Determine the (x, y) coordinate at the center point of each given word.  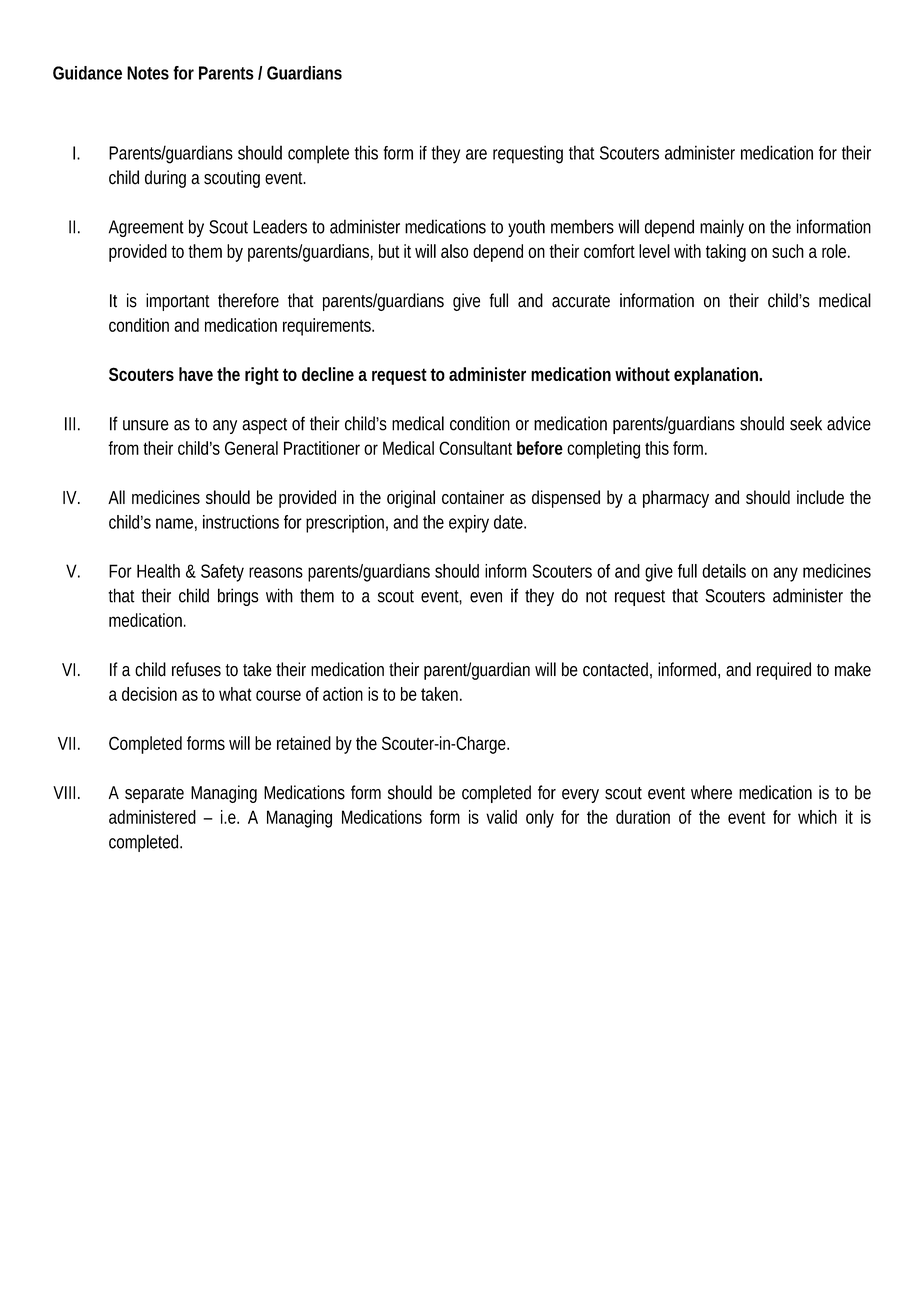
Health (158, 571)
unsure (146, 425)
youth (526, 228)
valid (501, 817)
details (724, 571)
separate (154, 795)
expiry (469, 524)
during (165, 179)
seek (806, 423)
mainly (722, 228)
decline (330, 374)
